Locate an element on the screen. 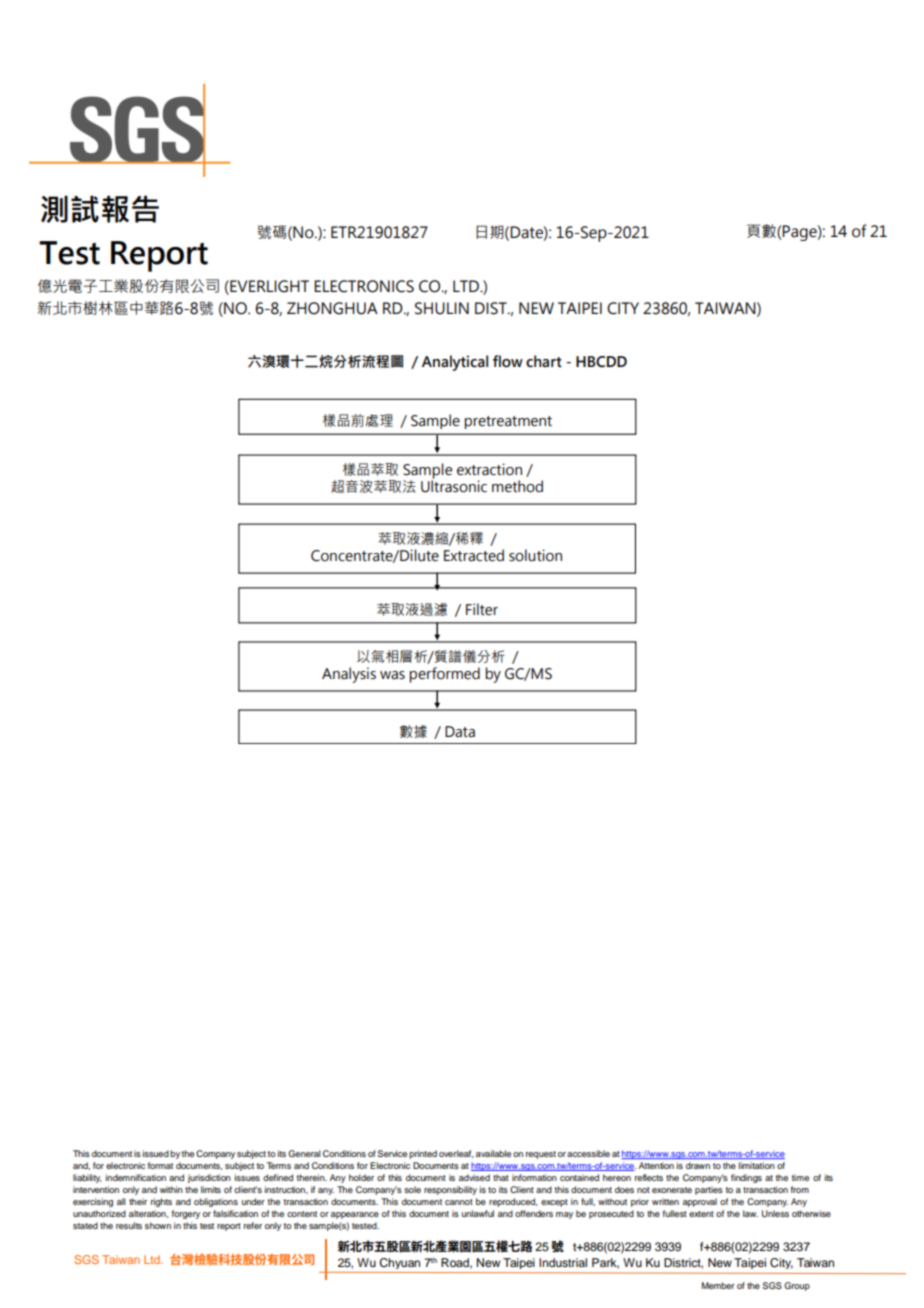  Data is located at coordinates (460, 732).
